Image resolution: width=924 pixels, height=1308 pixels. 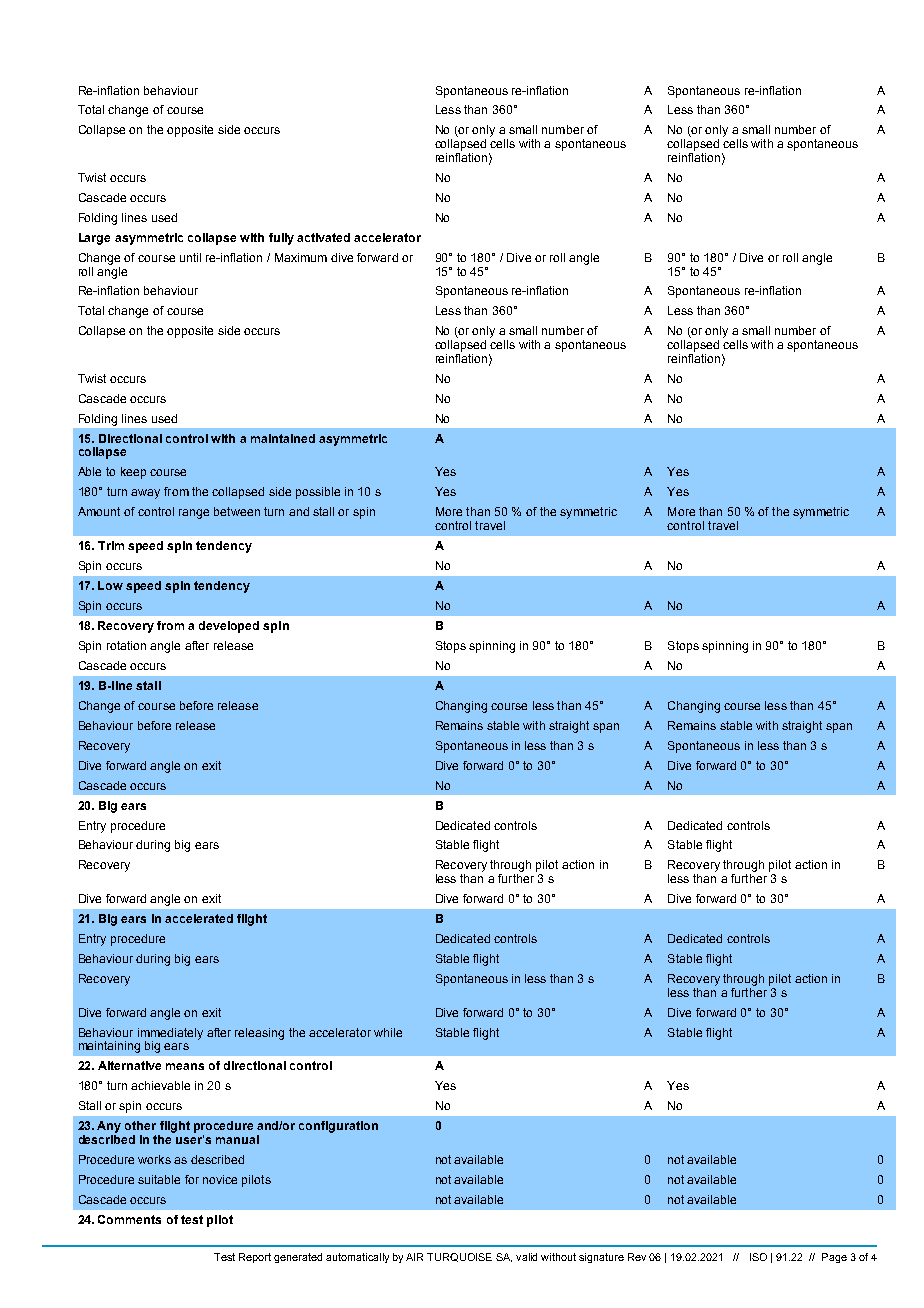 I want to click on while, so click(x=388, y=1032).
